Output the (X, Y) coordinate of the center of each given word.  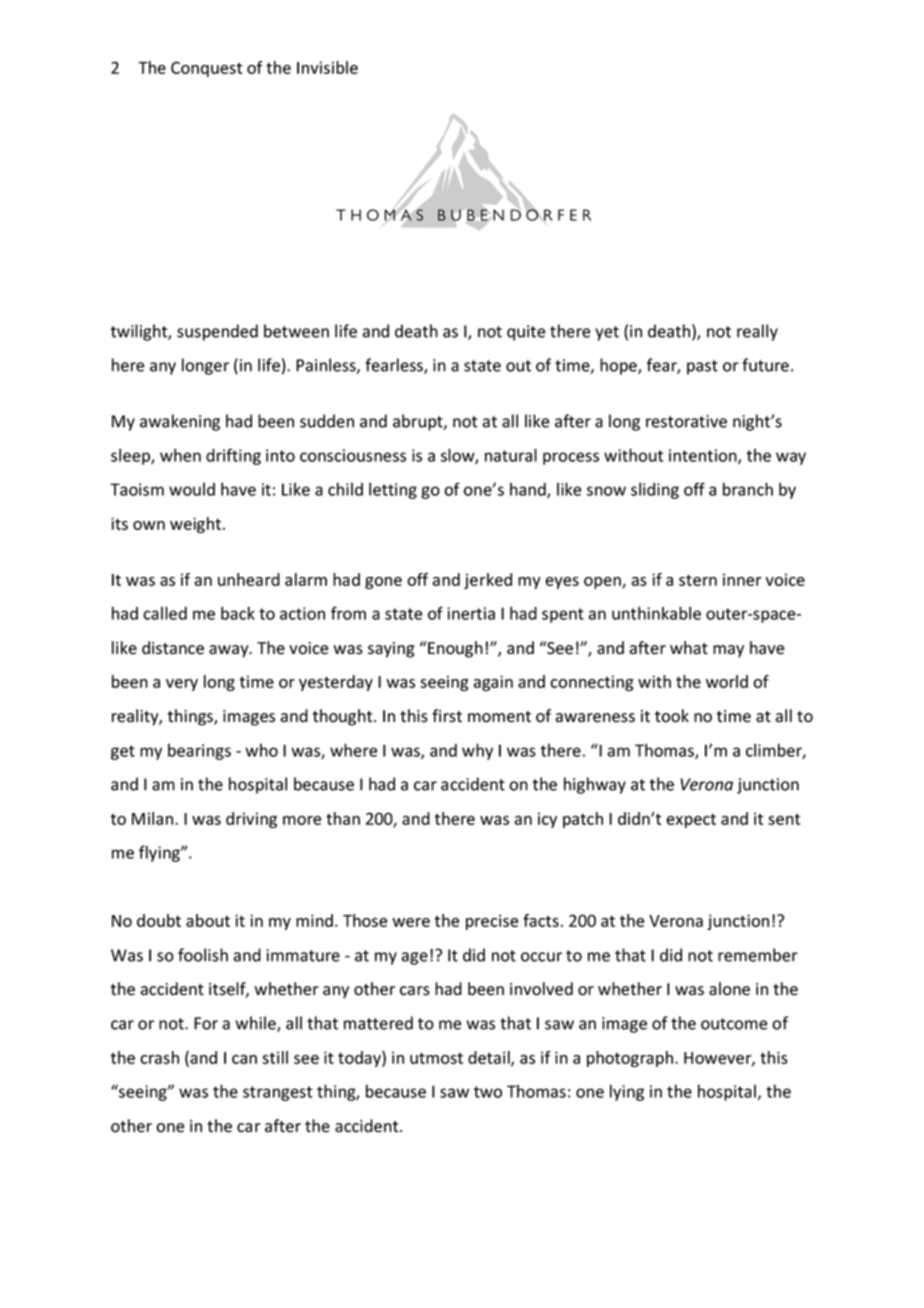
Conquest (206, 69)
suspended (217, 332)
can (244, 1059)
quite (526, 333)
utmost (436, 1058)
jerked (488, 581)
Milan (154, 818)
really (757, 332)
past (702, 367)
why (477, 751)
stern (698, 580)
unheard (249, 579)
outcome (734, 1024)
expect (691, 820)
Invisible (327, 67)
